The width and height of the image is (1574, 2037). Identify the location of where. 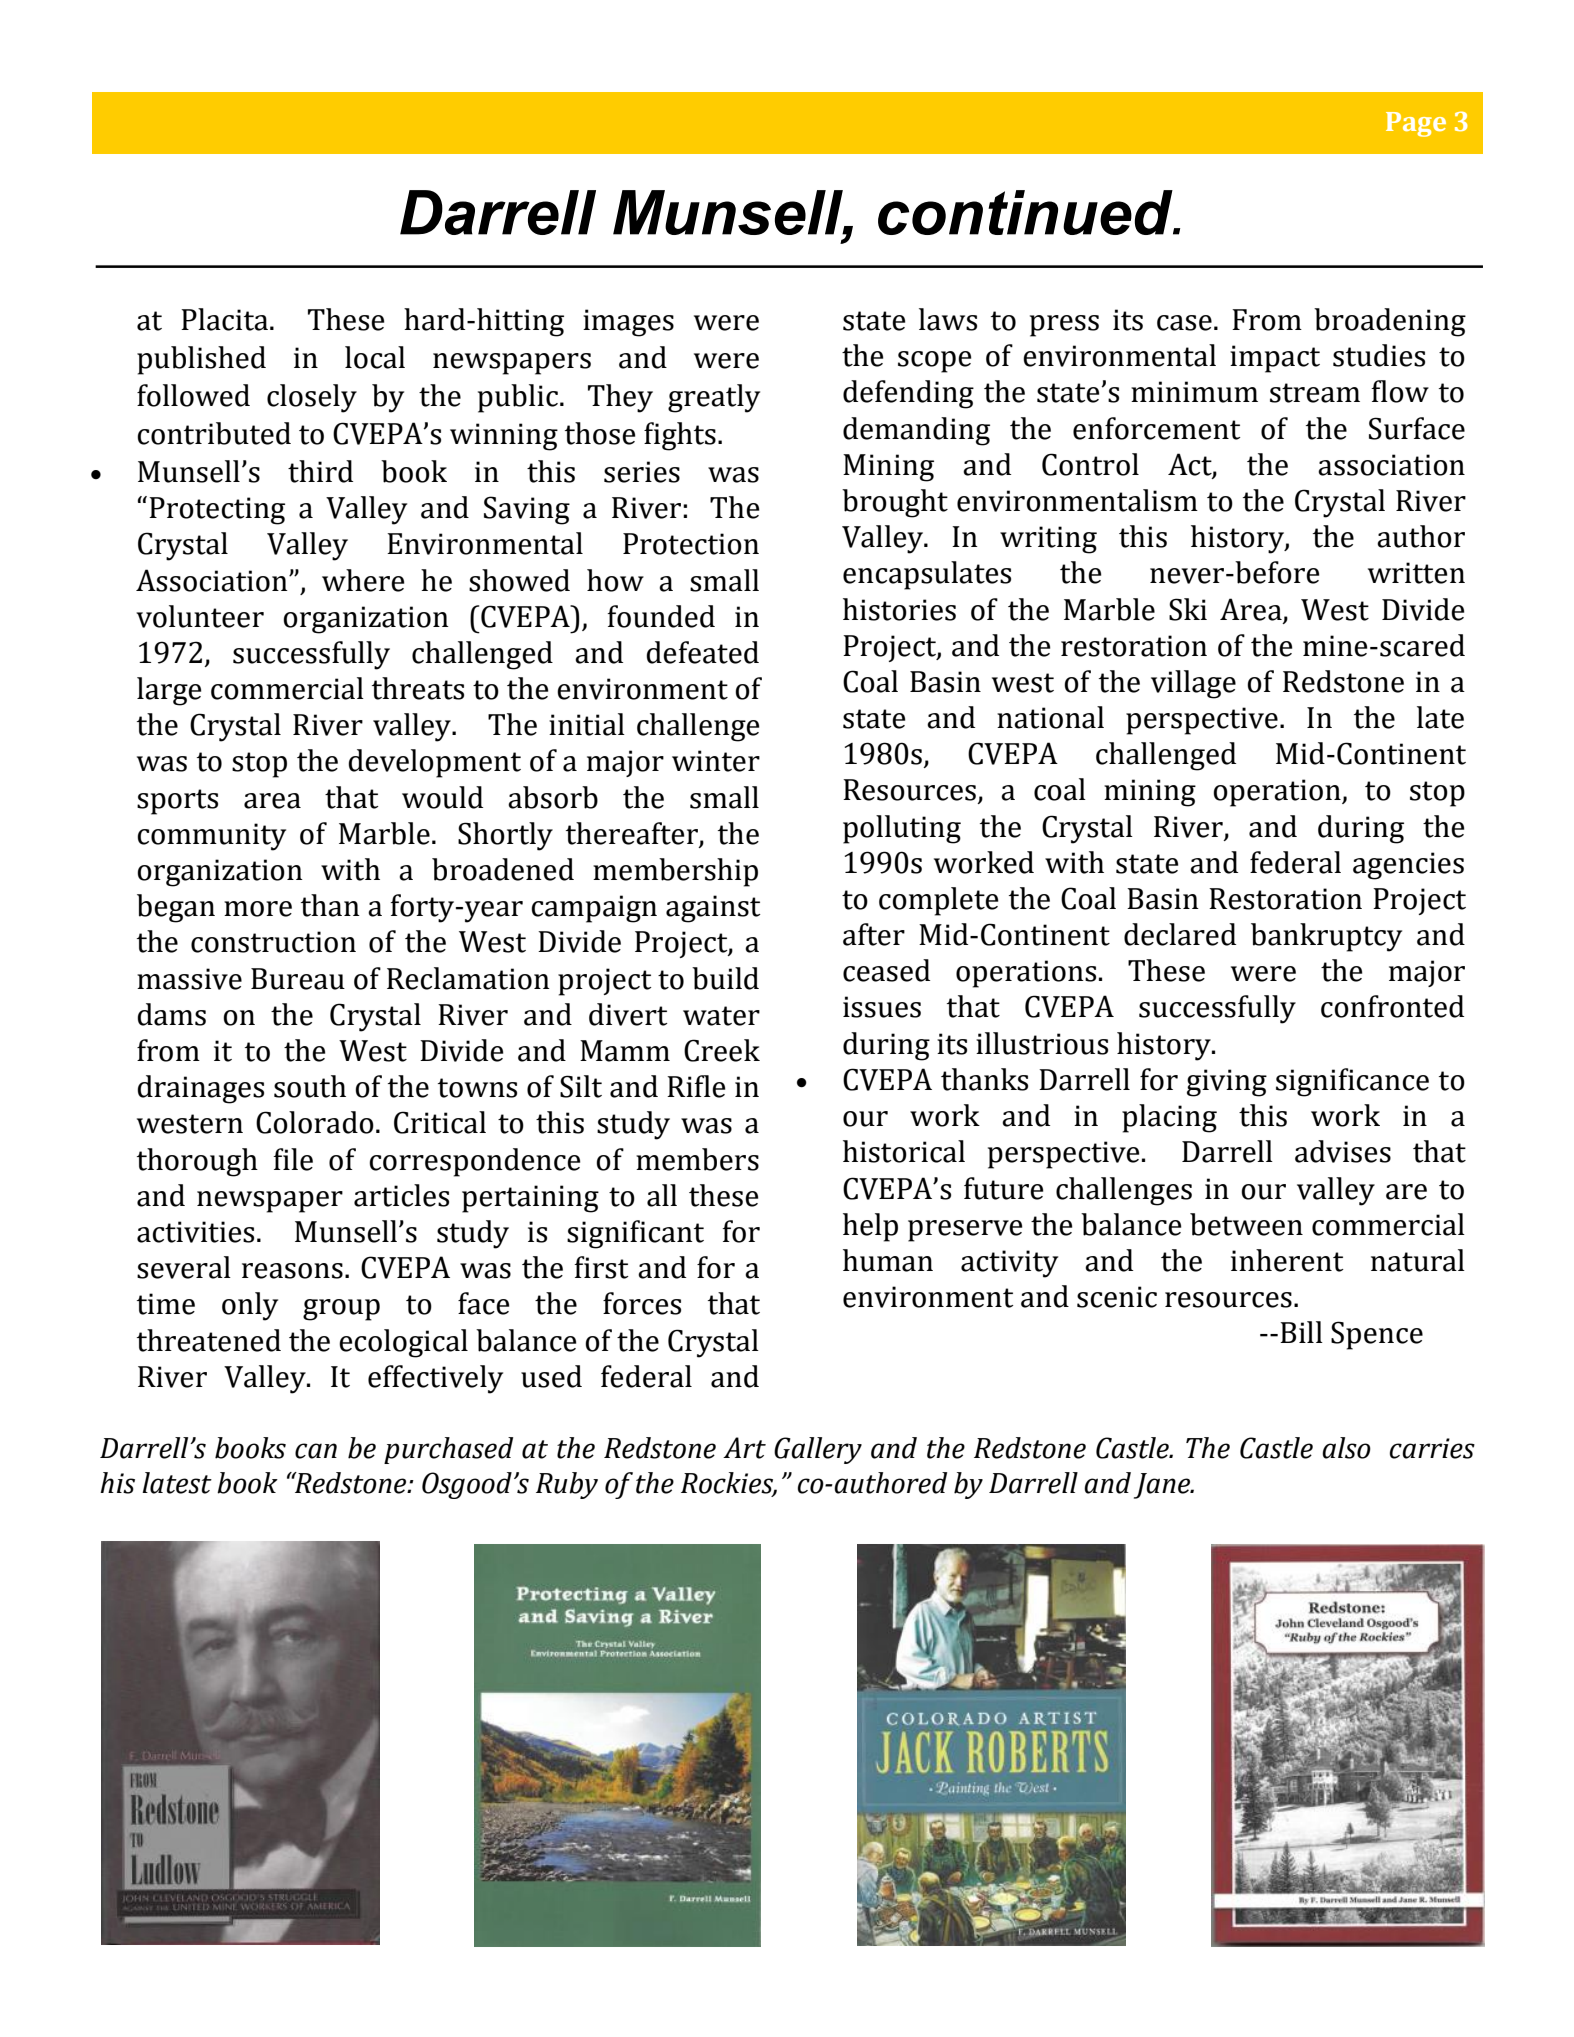
(363, 580).
